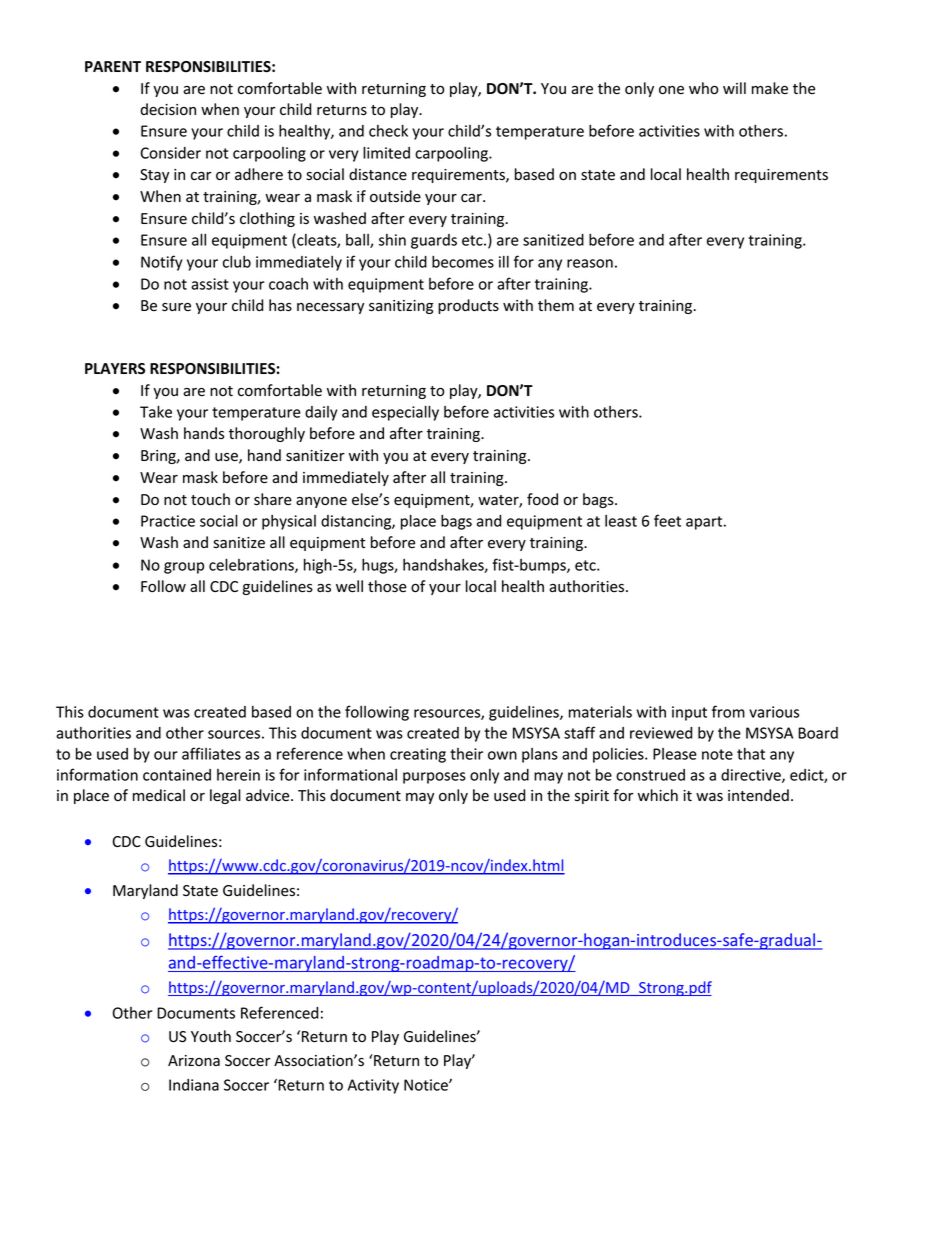 The height and width of the screenshot is (1233, 952). Describe the element at coordinates (758, 795) in the screenshot. I see `intended` at that location.
